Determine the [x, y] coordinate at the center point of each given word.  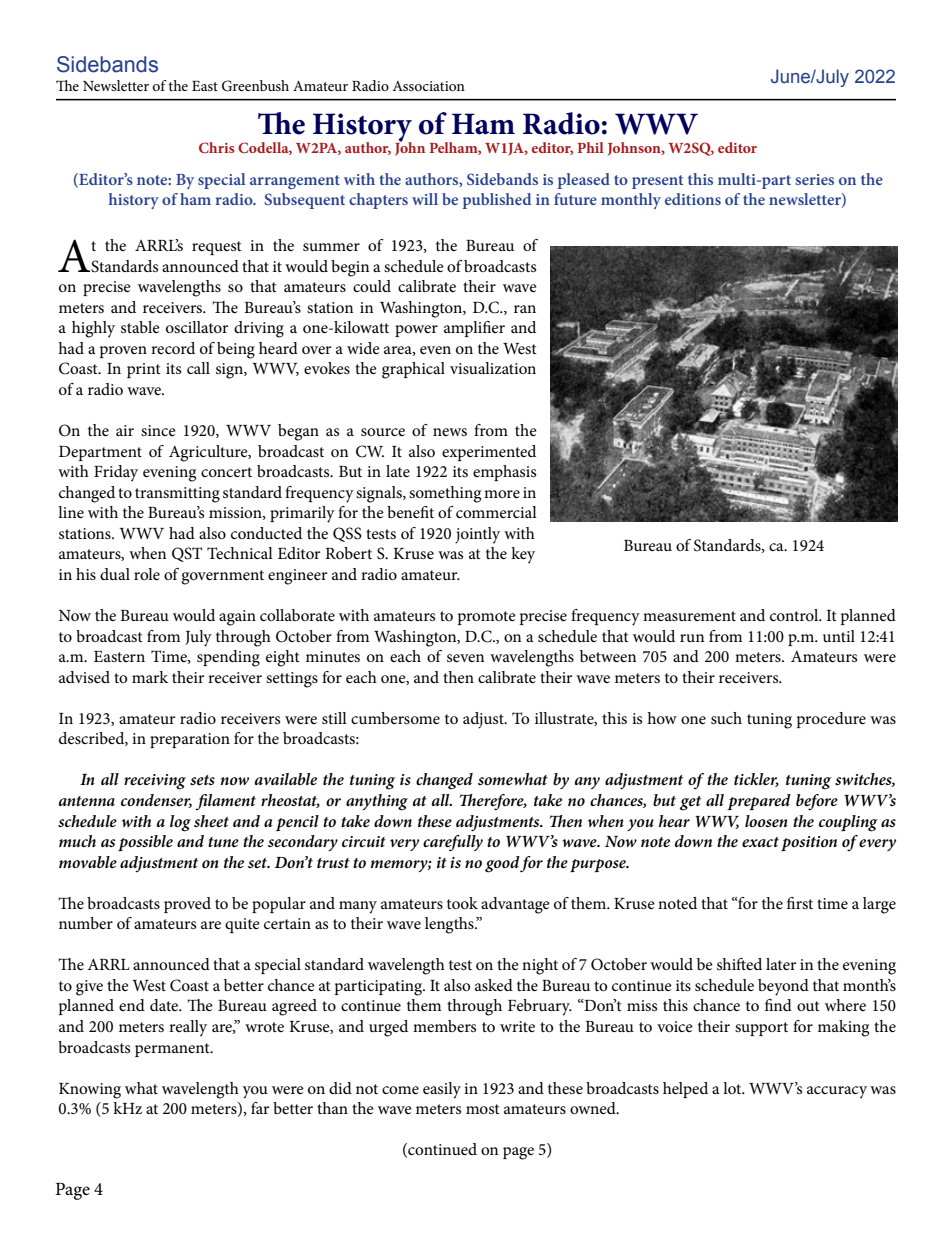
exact [760, 842]
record [173, 348]
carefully [453, 843]
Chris [217, 147]
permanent [173, 1050]
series [814, 179]
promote [487, 618]
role [147, 574]
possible [145, 843]
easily [442, 1090]
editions [693, 199]
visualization [493, 368]
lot [733, 1088]
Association [428, 86]
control [795, 615]
